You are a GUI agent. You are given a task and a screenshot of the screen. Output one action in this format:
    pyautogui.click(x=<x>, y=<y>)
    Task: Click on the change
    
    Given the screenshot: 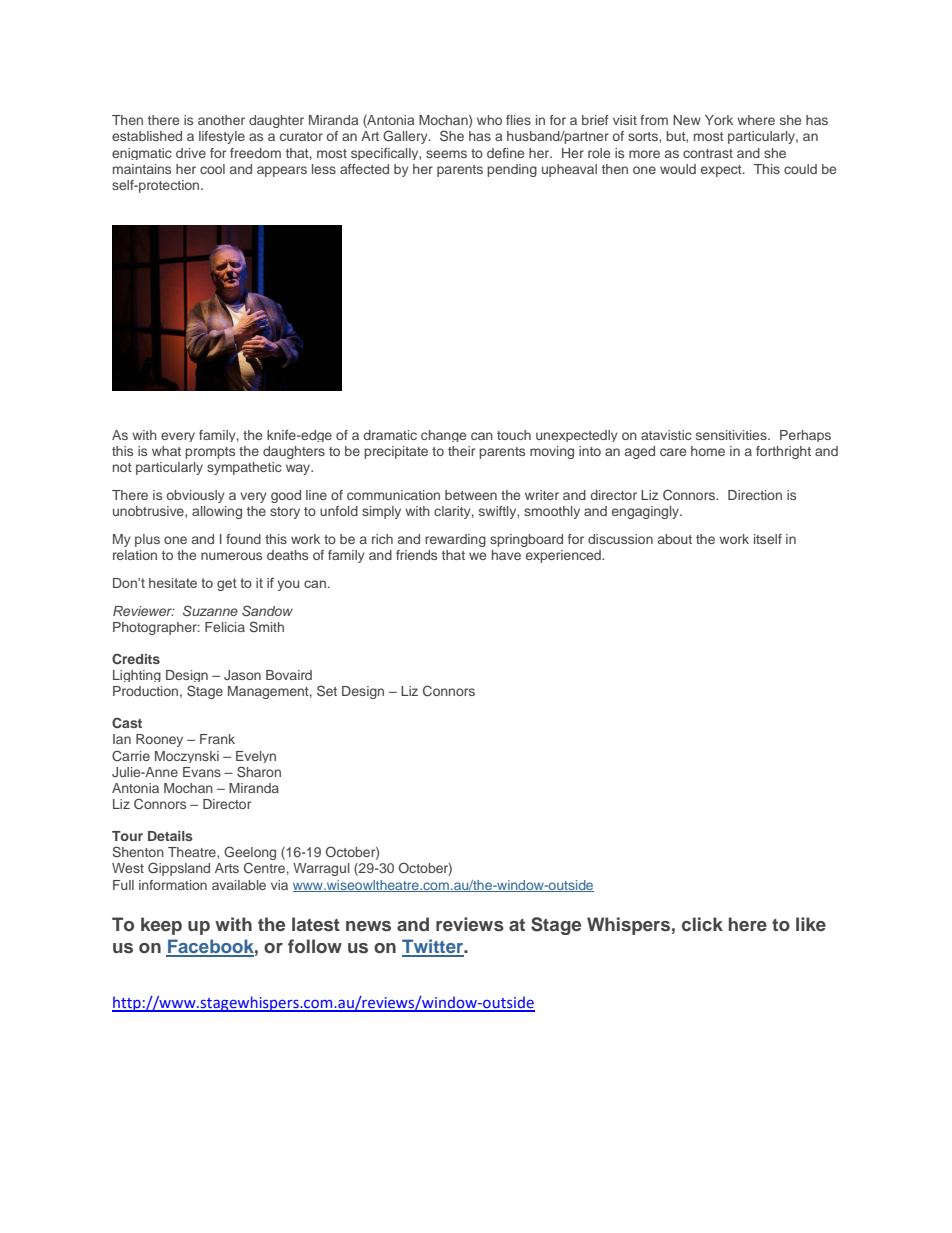 What is the action you would take?
    pyautogui.click(x=443, y=436)
